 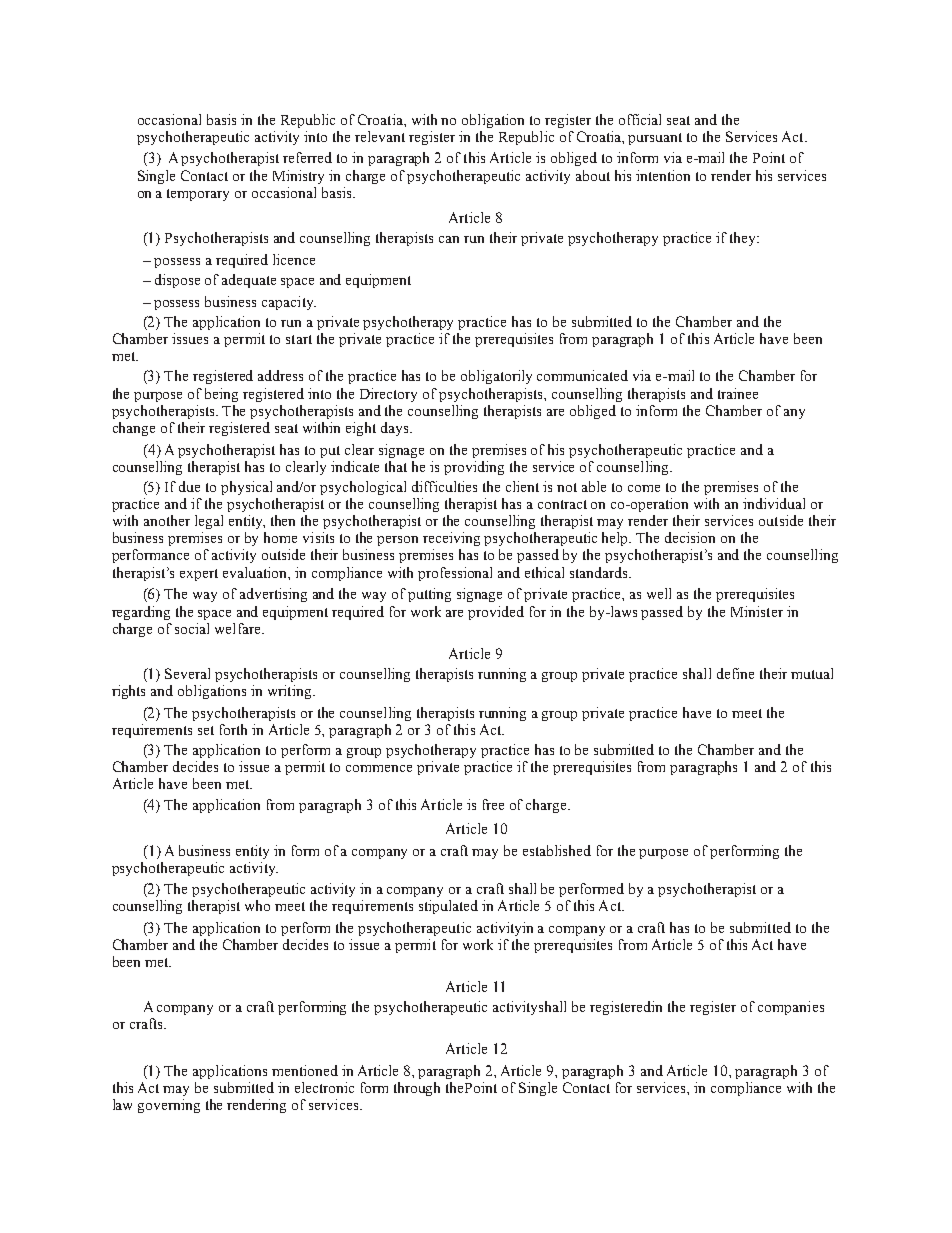 What do you see at coordinates (198, 195) in the screenshot?
I see `temporary` at bounding box center [198, 195].
